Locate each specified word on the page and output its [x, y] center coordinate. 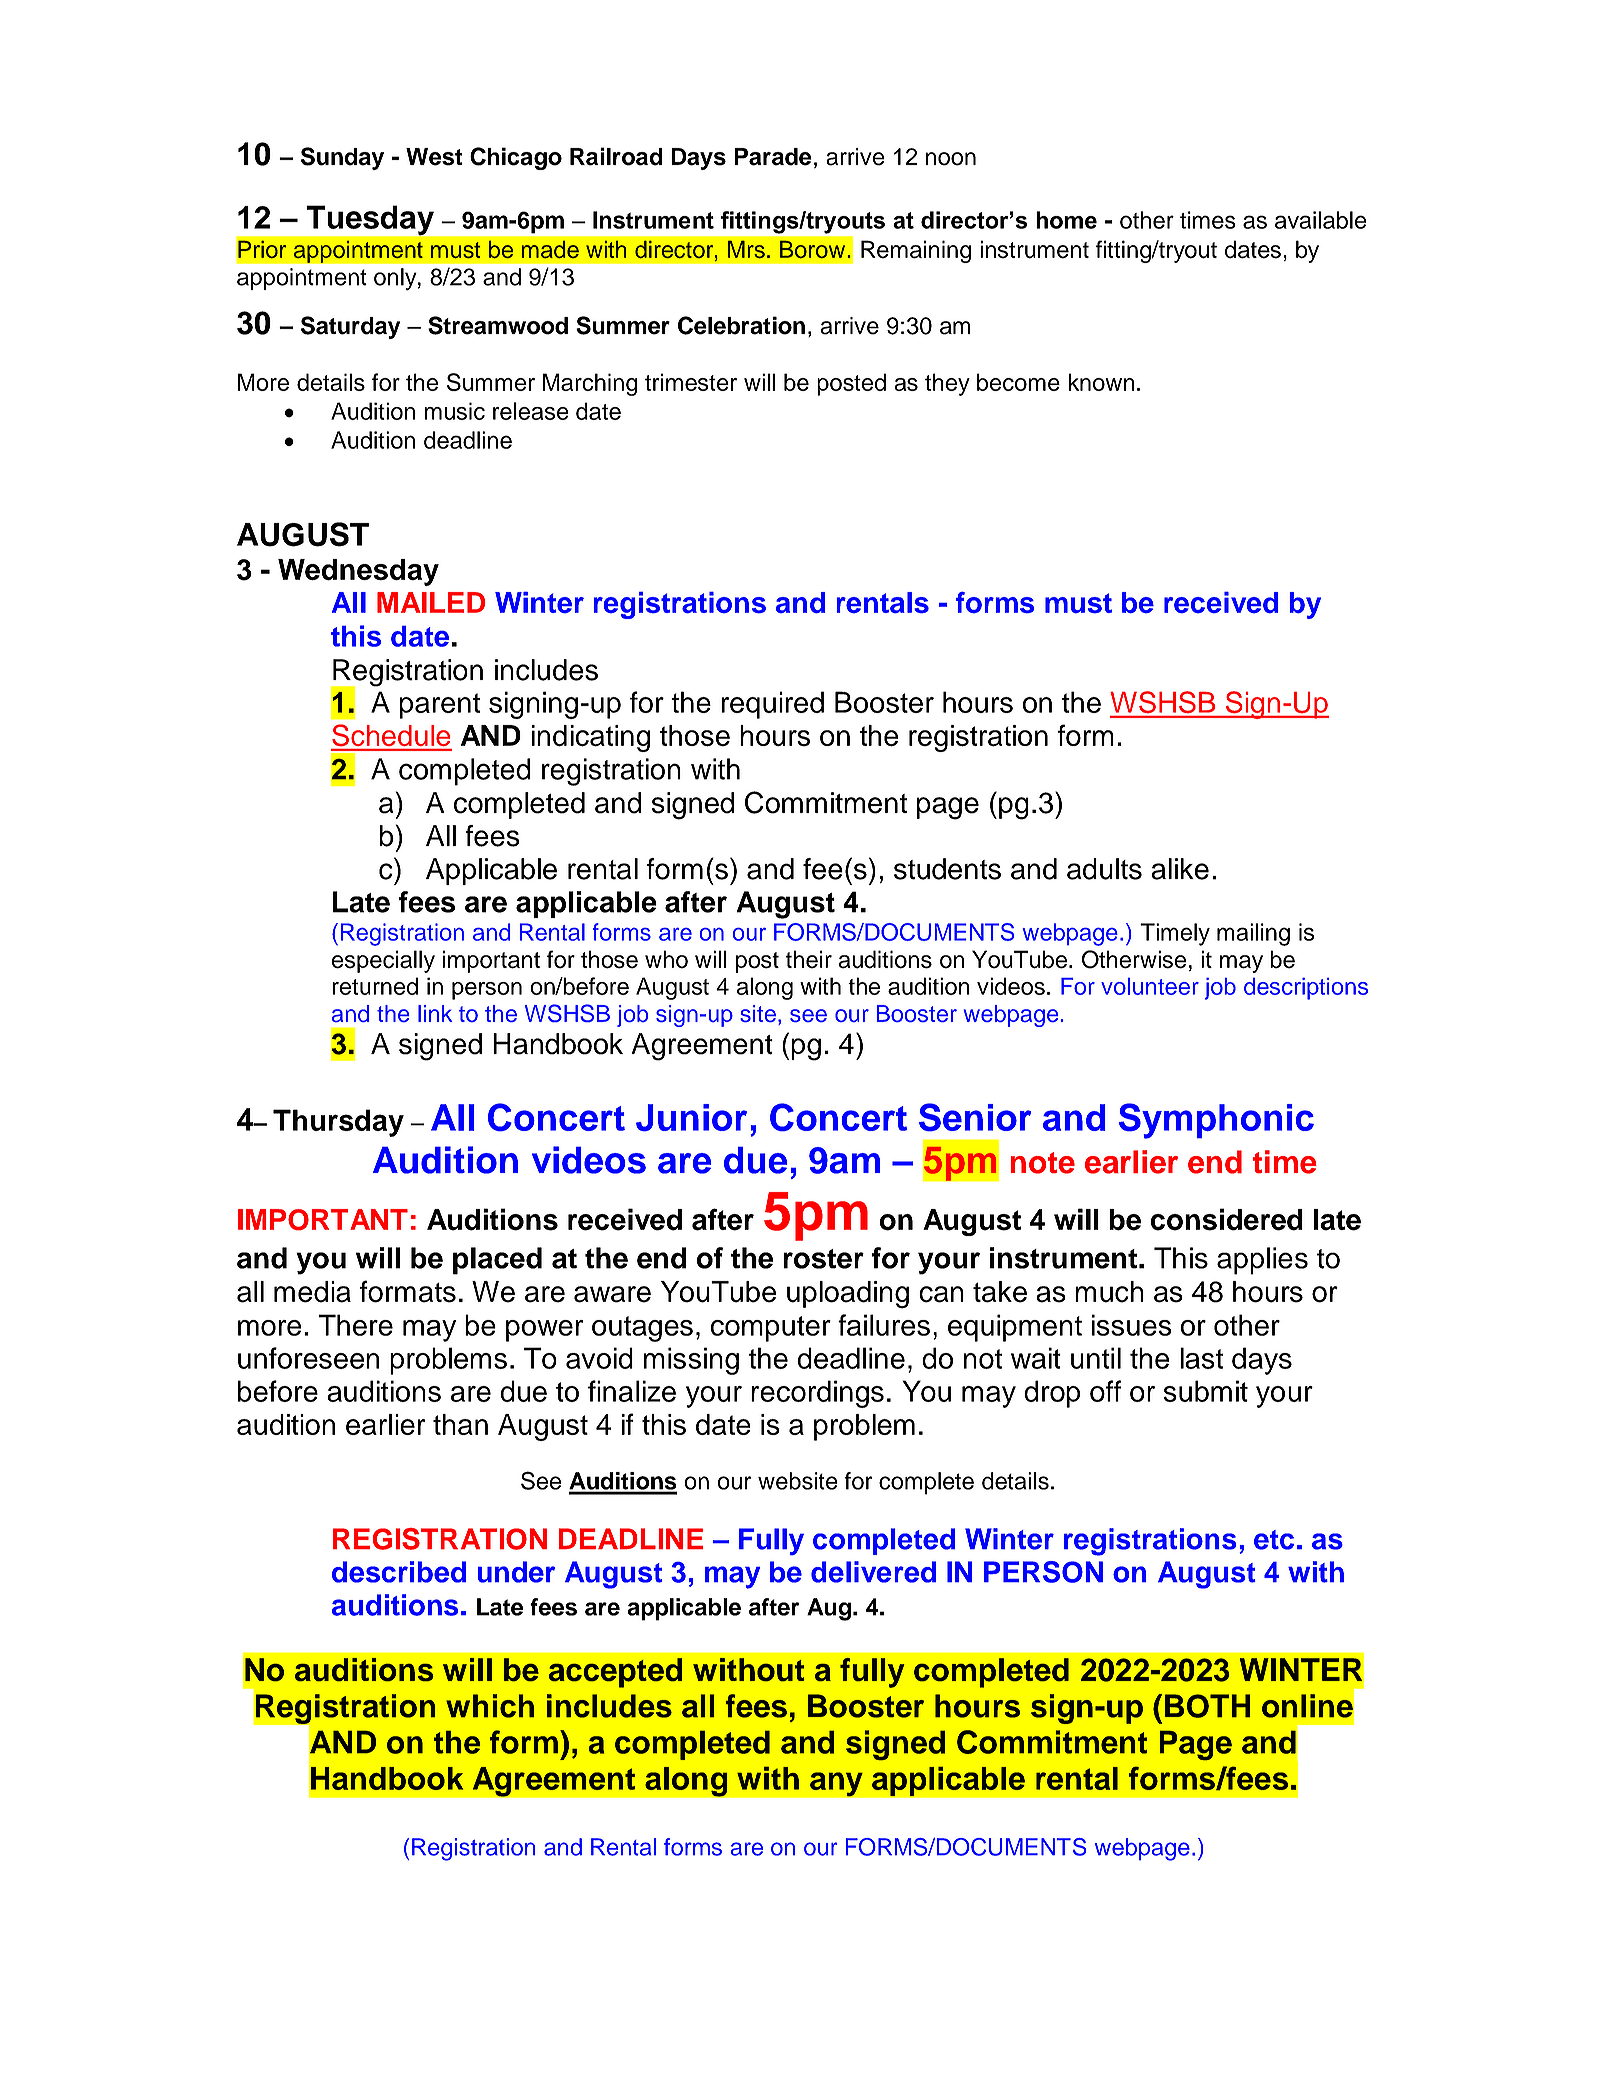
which [490, 1706]
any [836, 1784]
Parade [773, 157]
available [1321, 220]
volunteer [1150, 986]
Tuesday [370, 220]
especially [383, 961]
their [809, 959]
